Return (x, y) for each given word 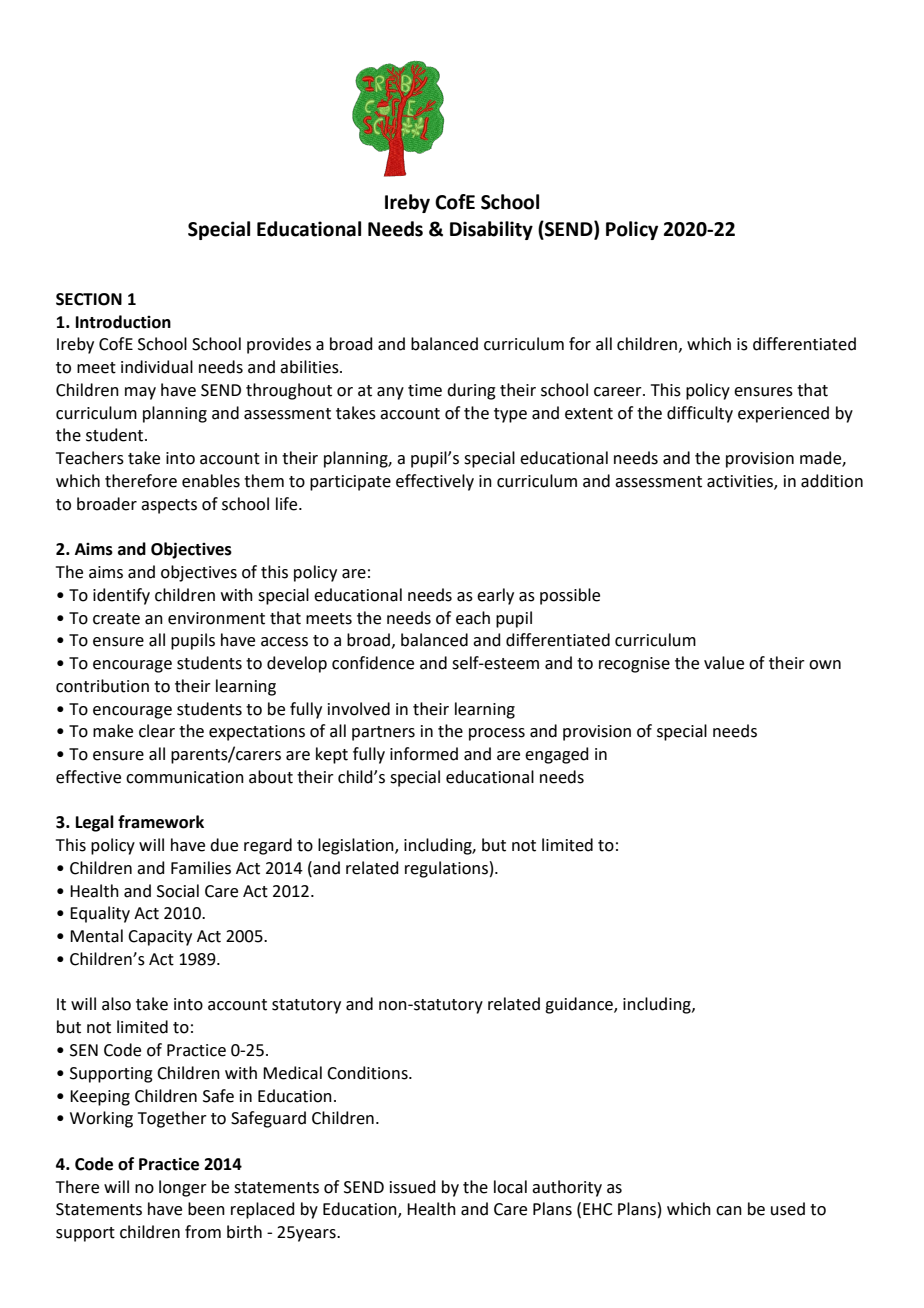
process (497, 734)
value (724, 663)
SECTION (89, 299)
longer (183, 1188)
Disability (491, 230)
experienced (783, 414)
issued (413, 1187)
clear (157, 731)
